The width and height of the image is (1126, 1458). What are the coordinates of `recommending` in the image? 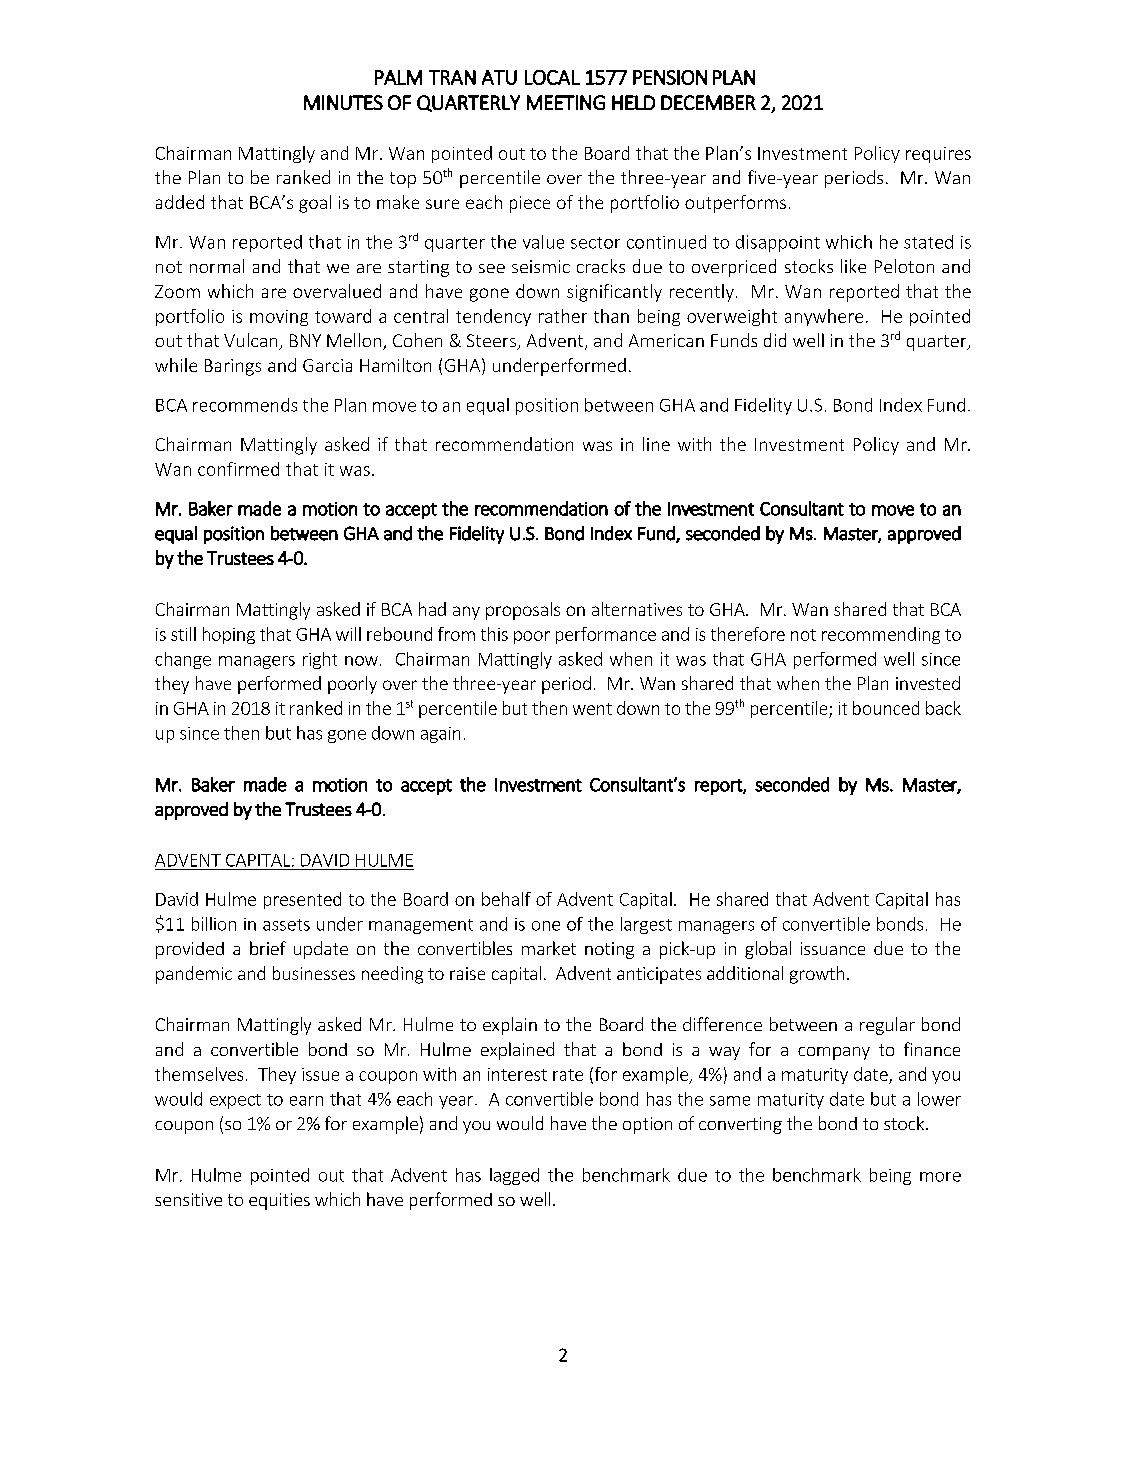 It's located at (881, 635).
